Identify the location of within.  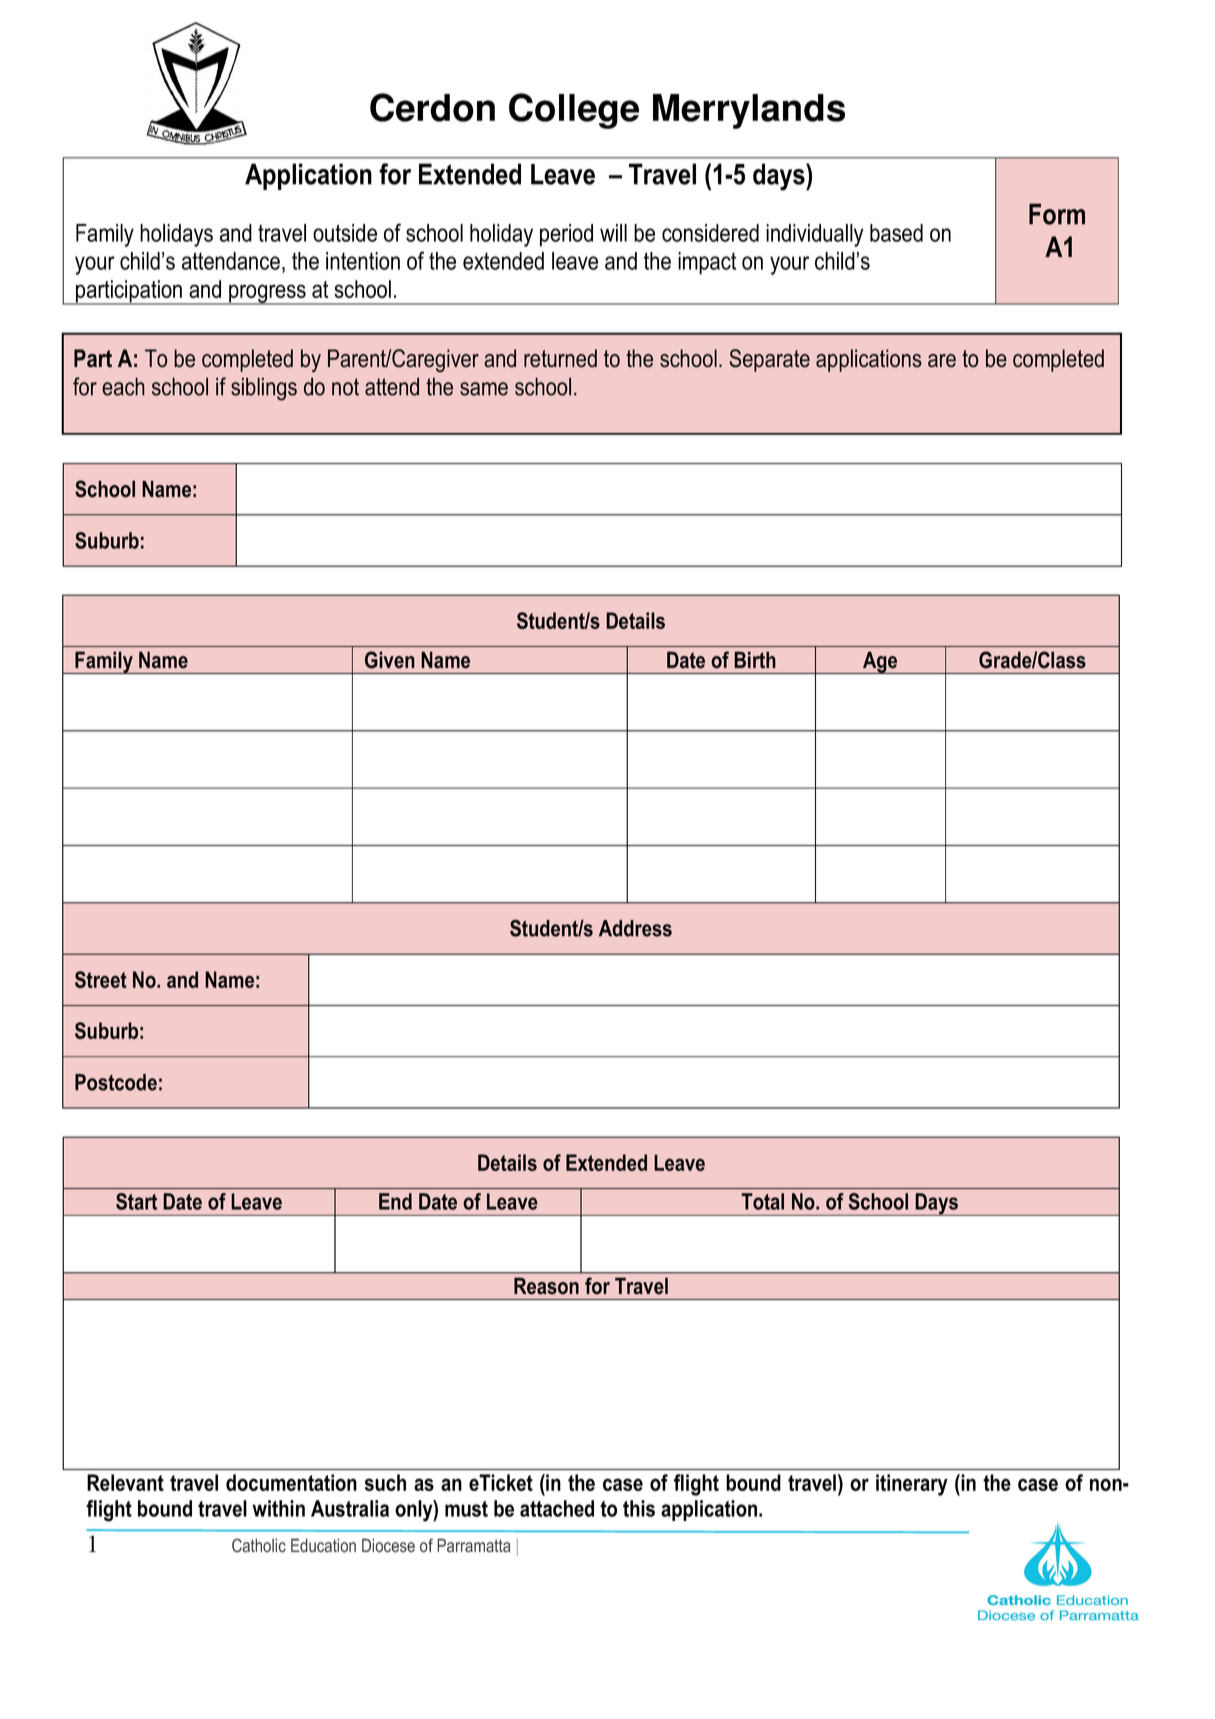
(278, 1508).
